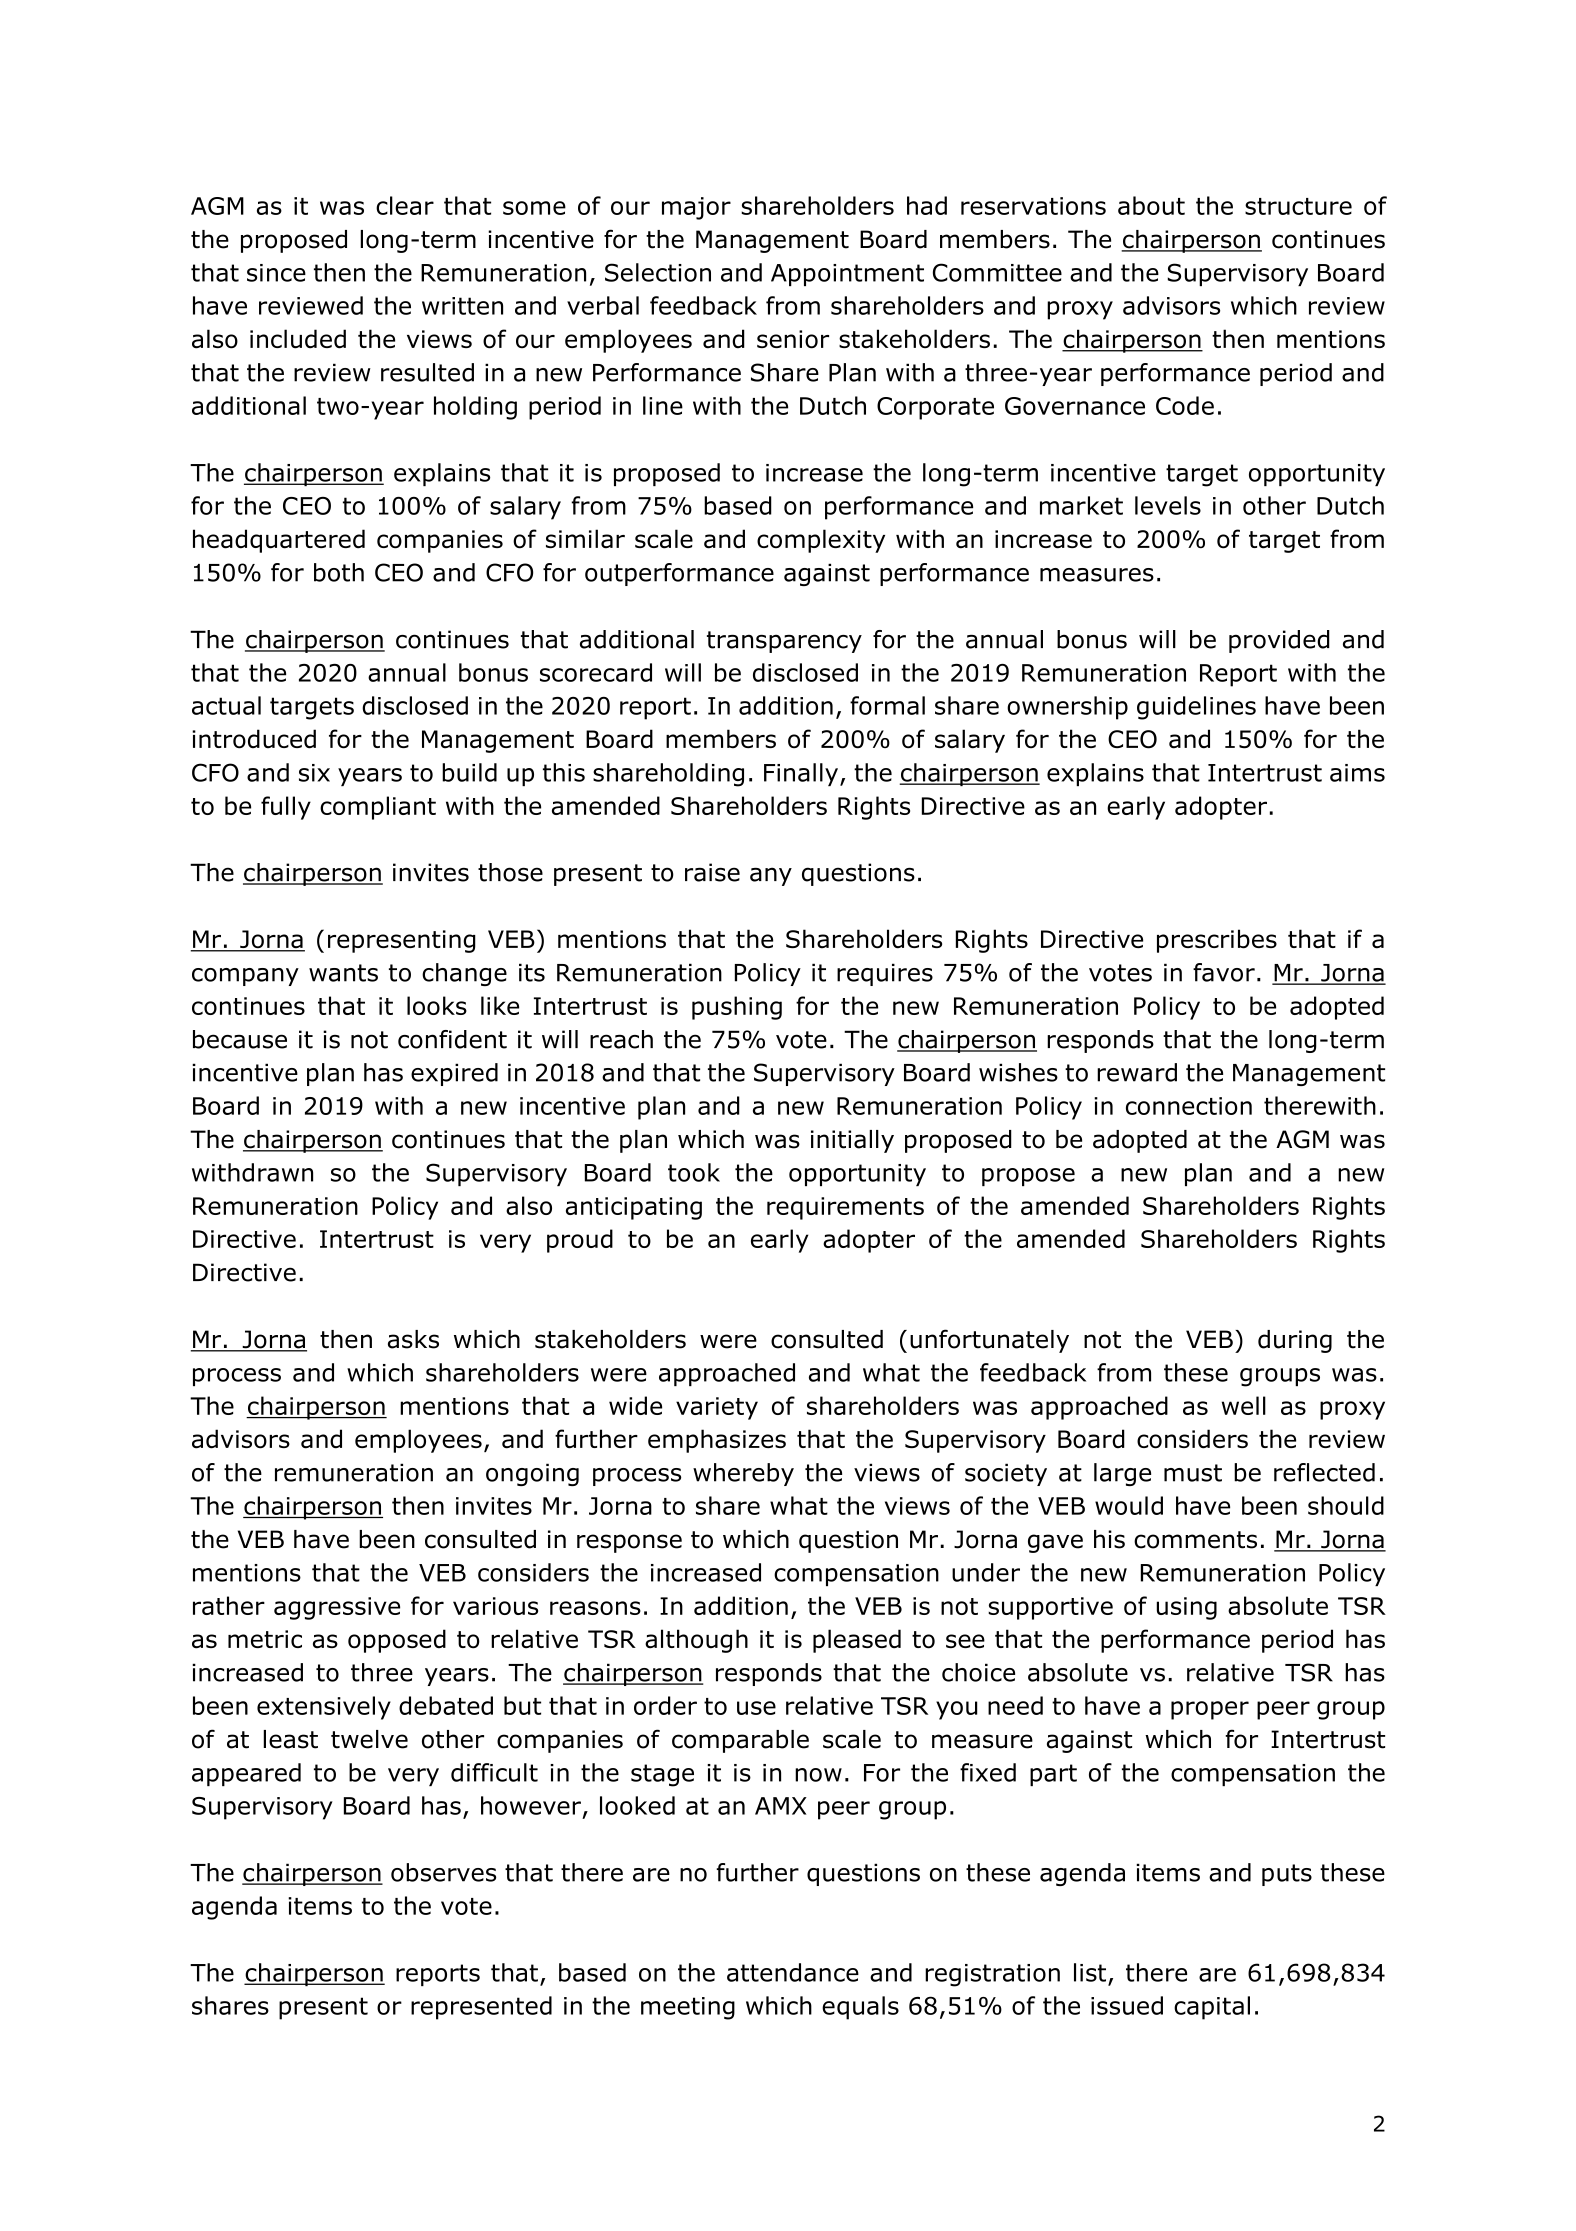 The image size is (1576, 2231). I want to click on initially, so click(852, 1141).
